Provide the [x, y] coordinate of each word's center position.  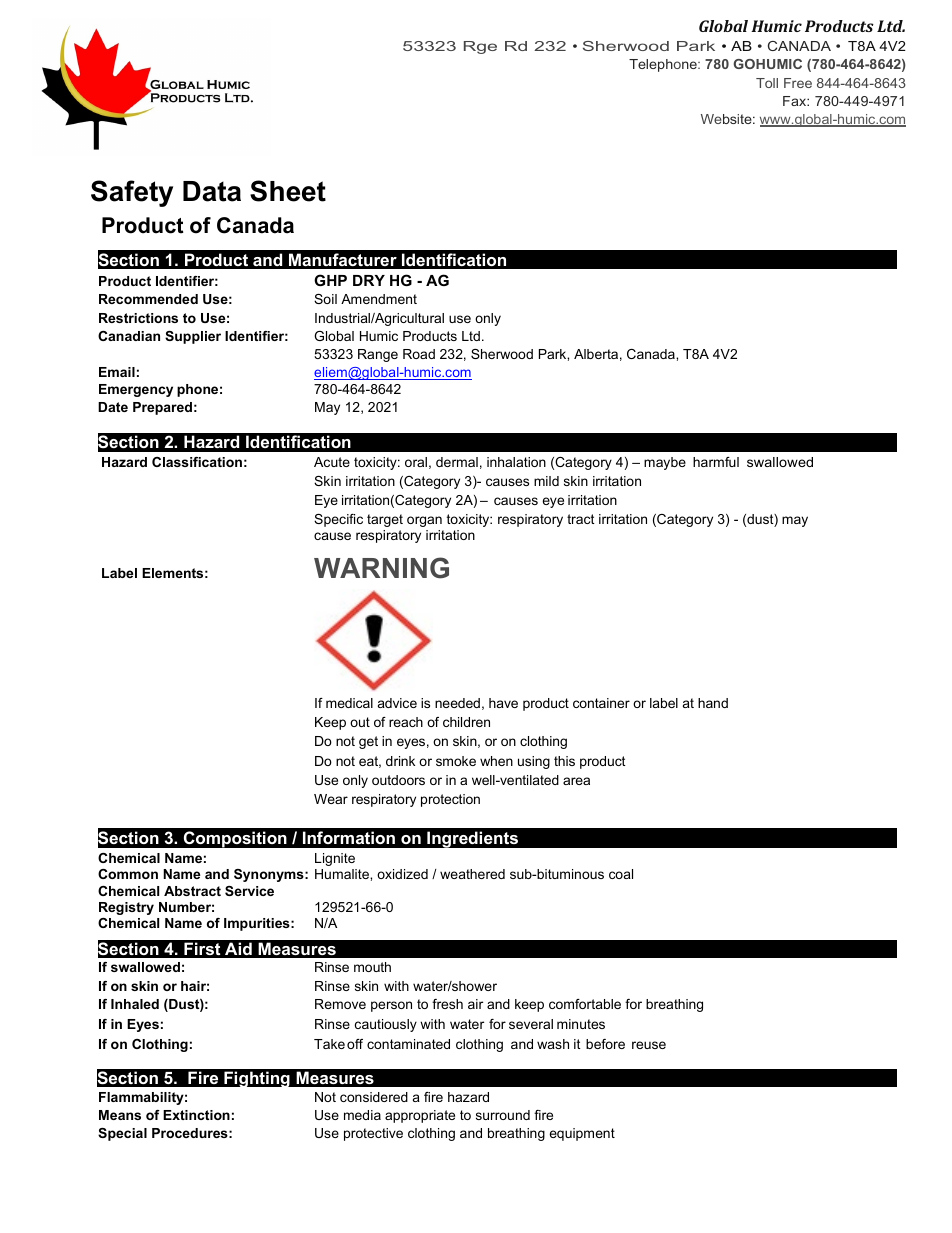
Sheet [288, 191]
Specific [338, 520]
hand [713, 703]
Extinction [196, 1115]
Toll [767, 83]
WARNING [381, 568]
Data [212, 191]
